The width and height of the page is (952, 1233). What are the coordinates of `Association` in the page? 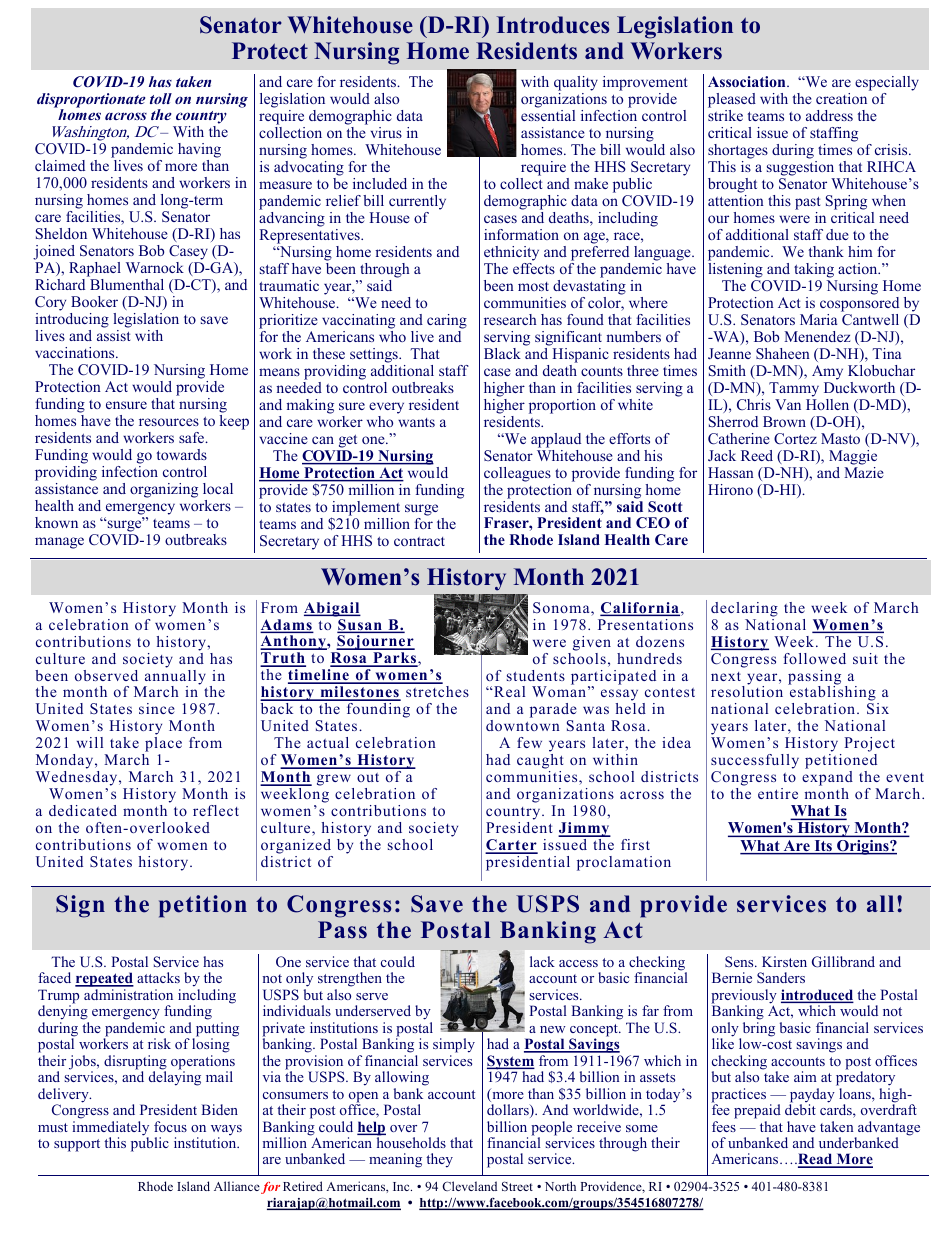 It's located at (748, 81).
